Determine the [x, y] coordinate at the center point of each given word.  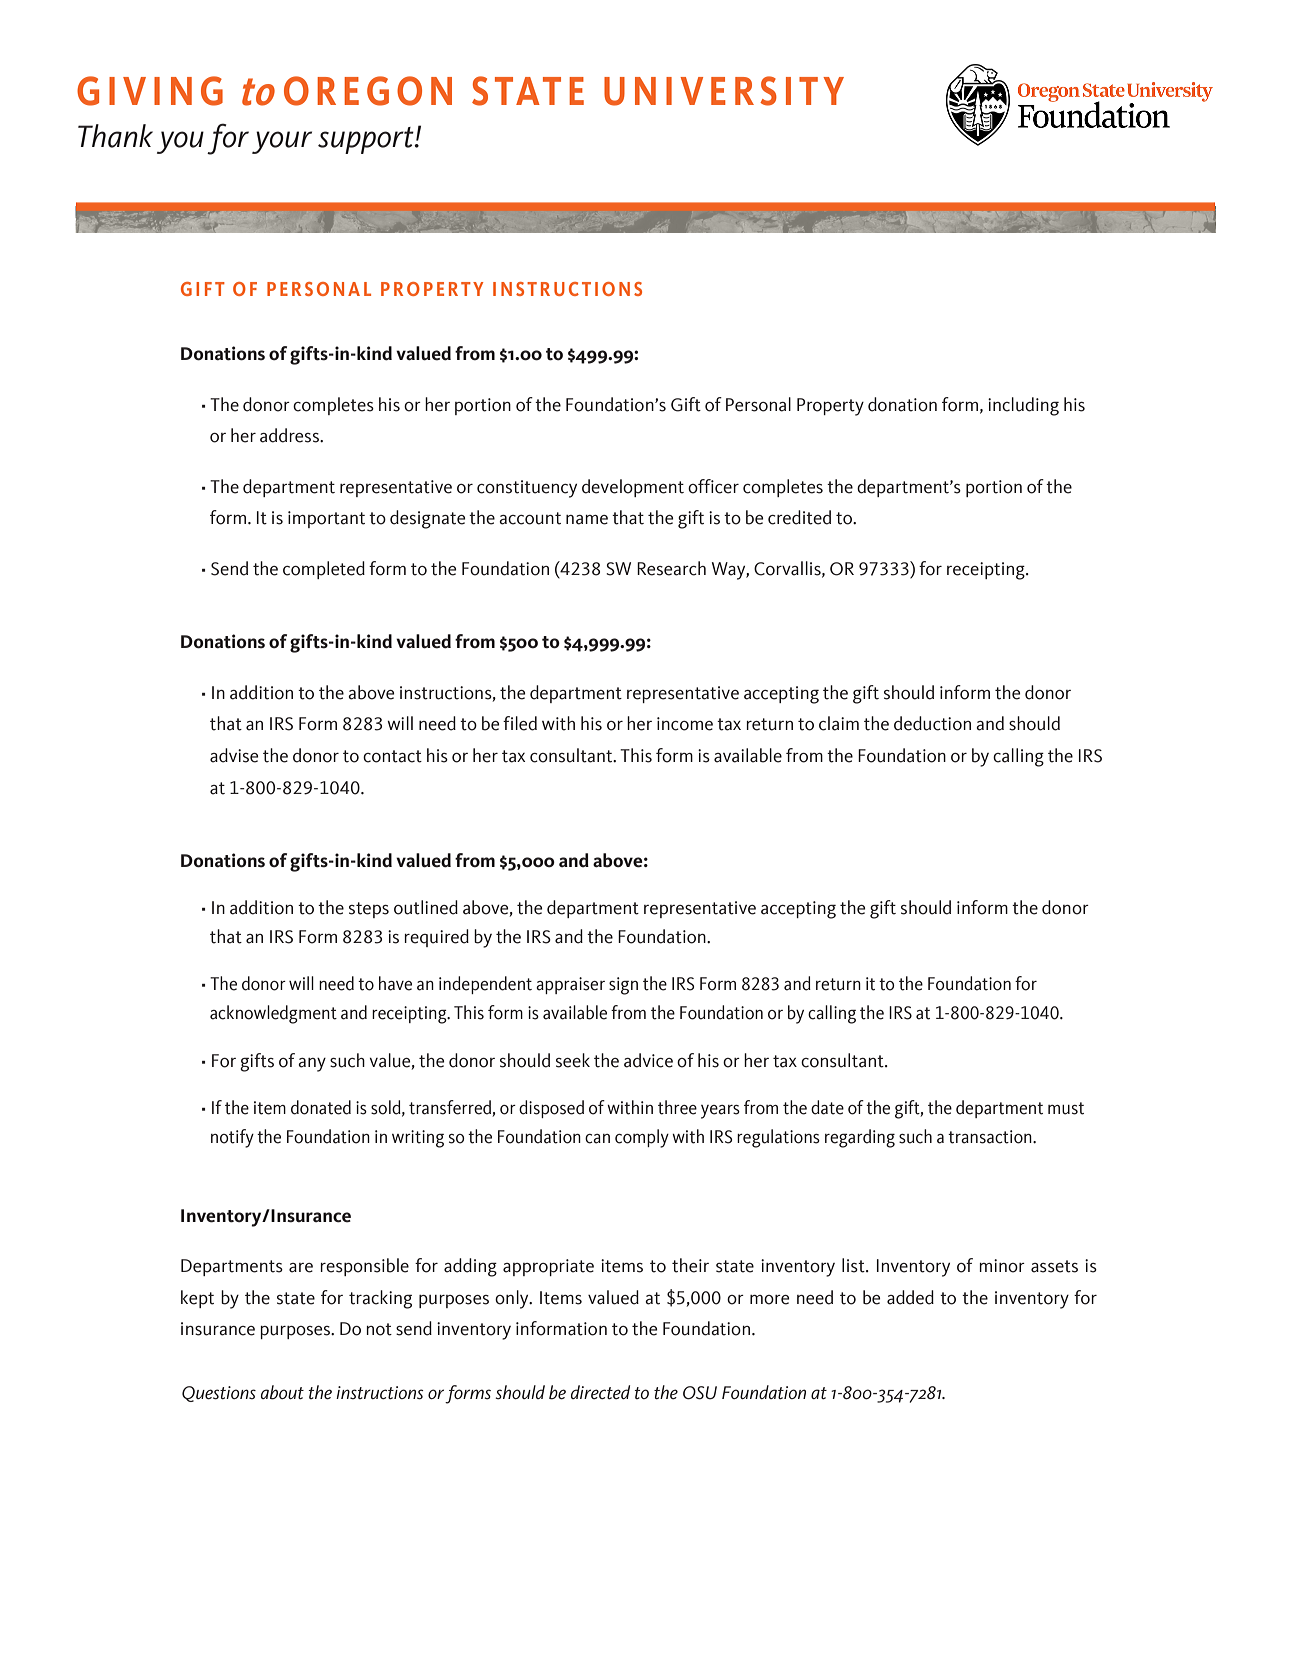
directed [600, 1392]
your [282, 142]
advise [234, 755]
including [1023, 406]
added [910, 1297]
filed [520, 723]
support [367, 140]
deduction [932, 723]
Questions [219, 1394]
